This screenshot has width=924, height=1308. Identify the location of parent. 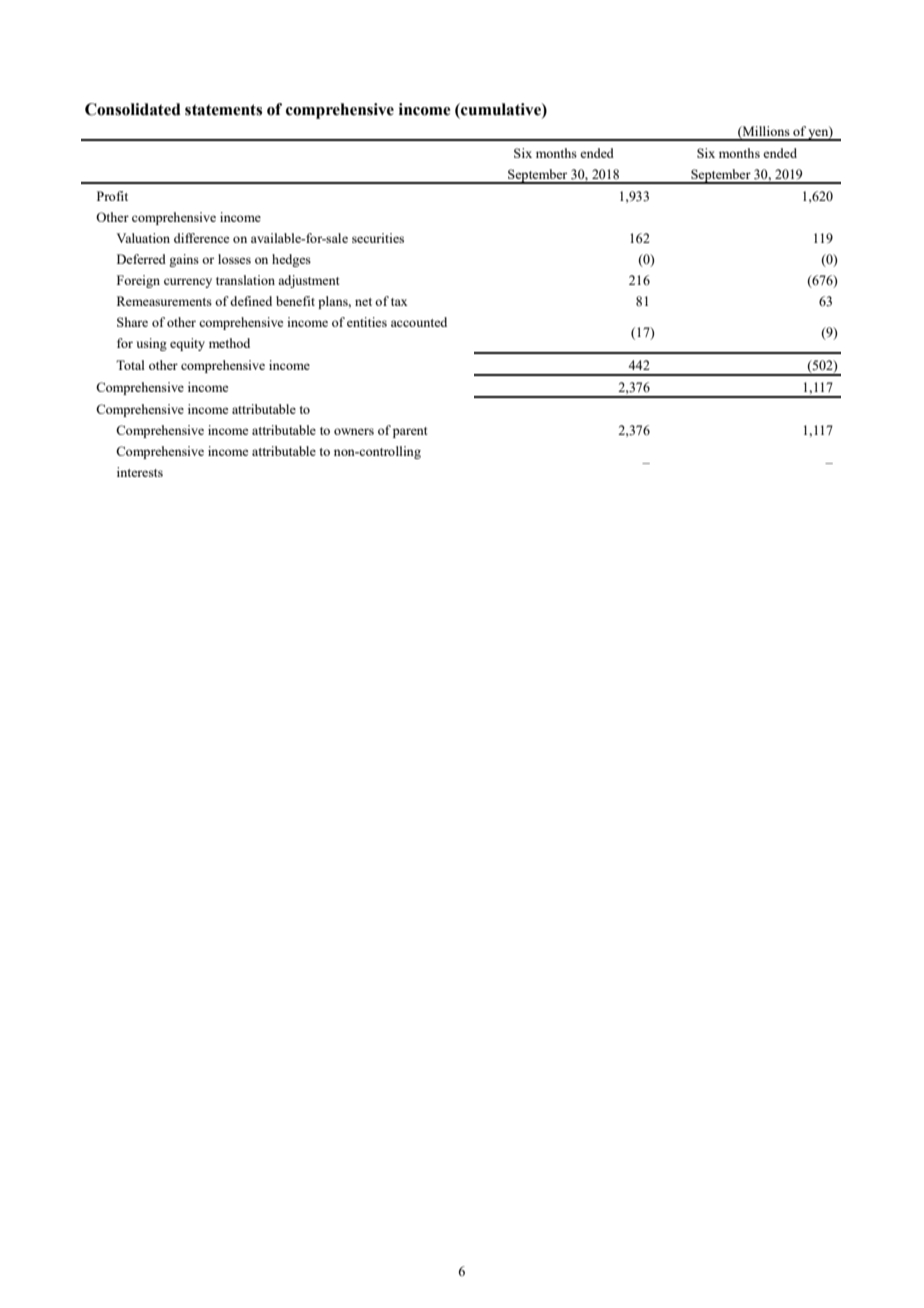
(410, 432).
